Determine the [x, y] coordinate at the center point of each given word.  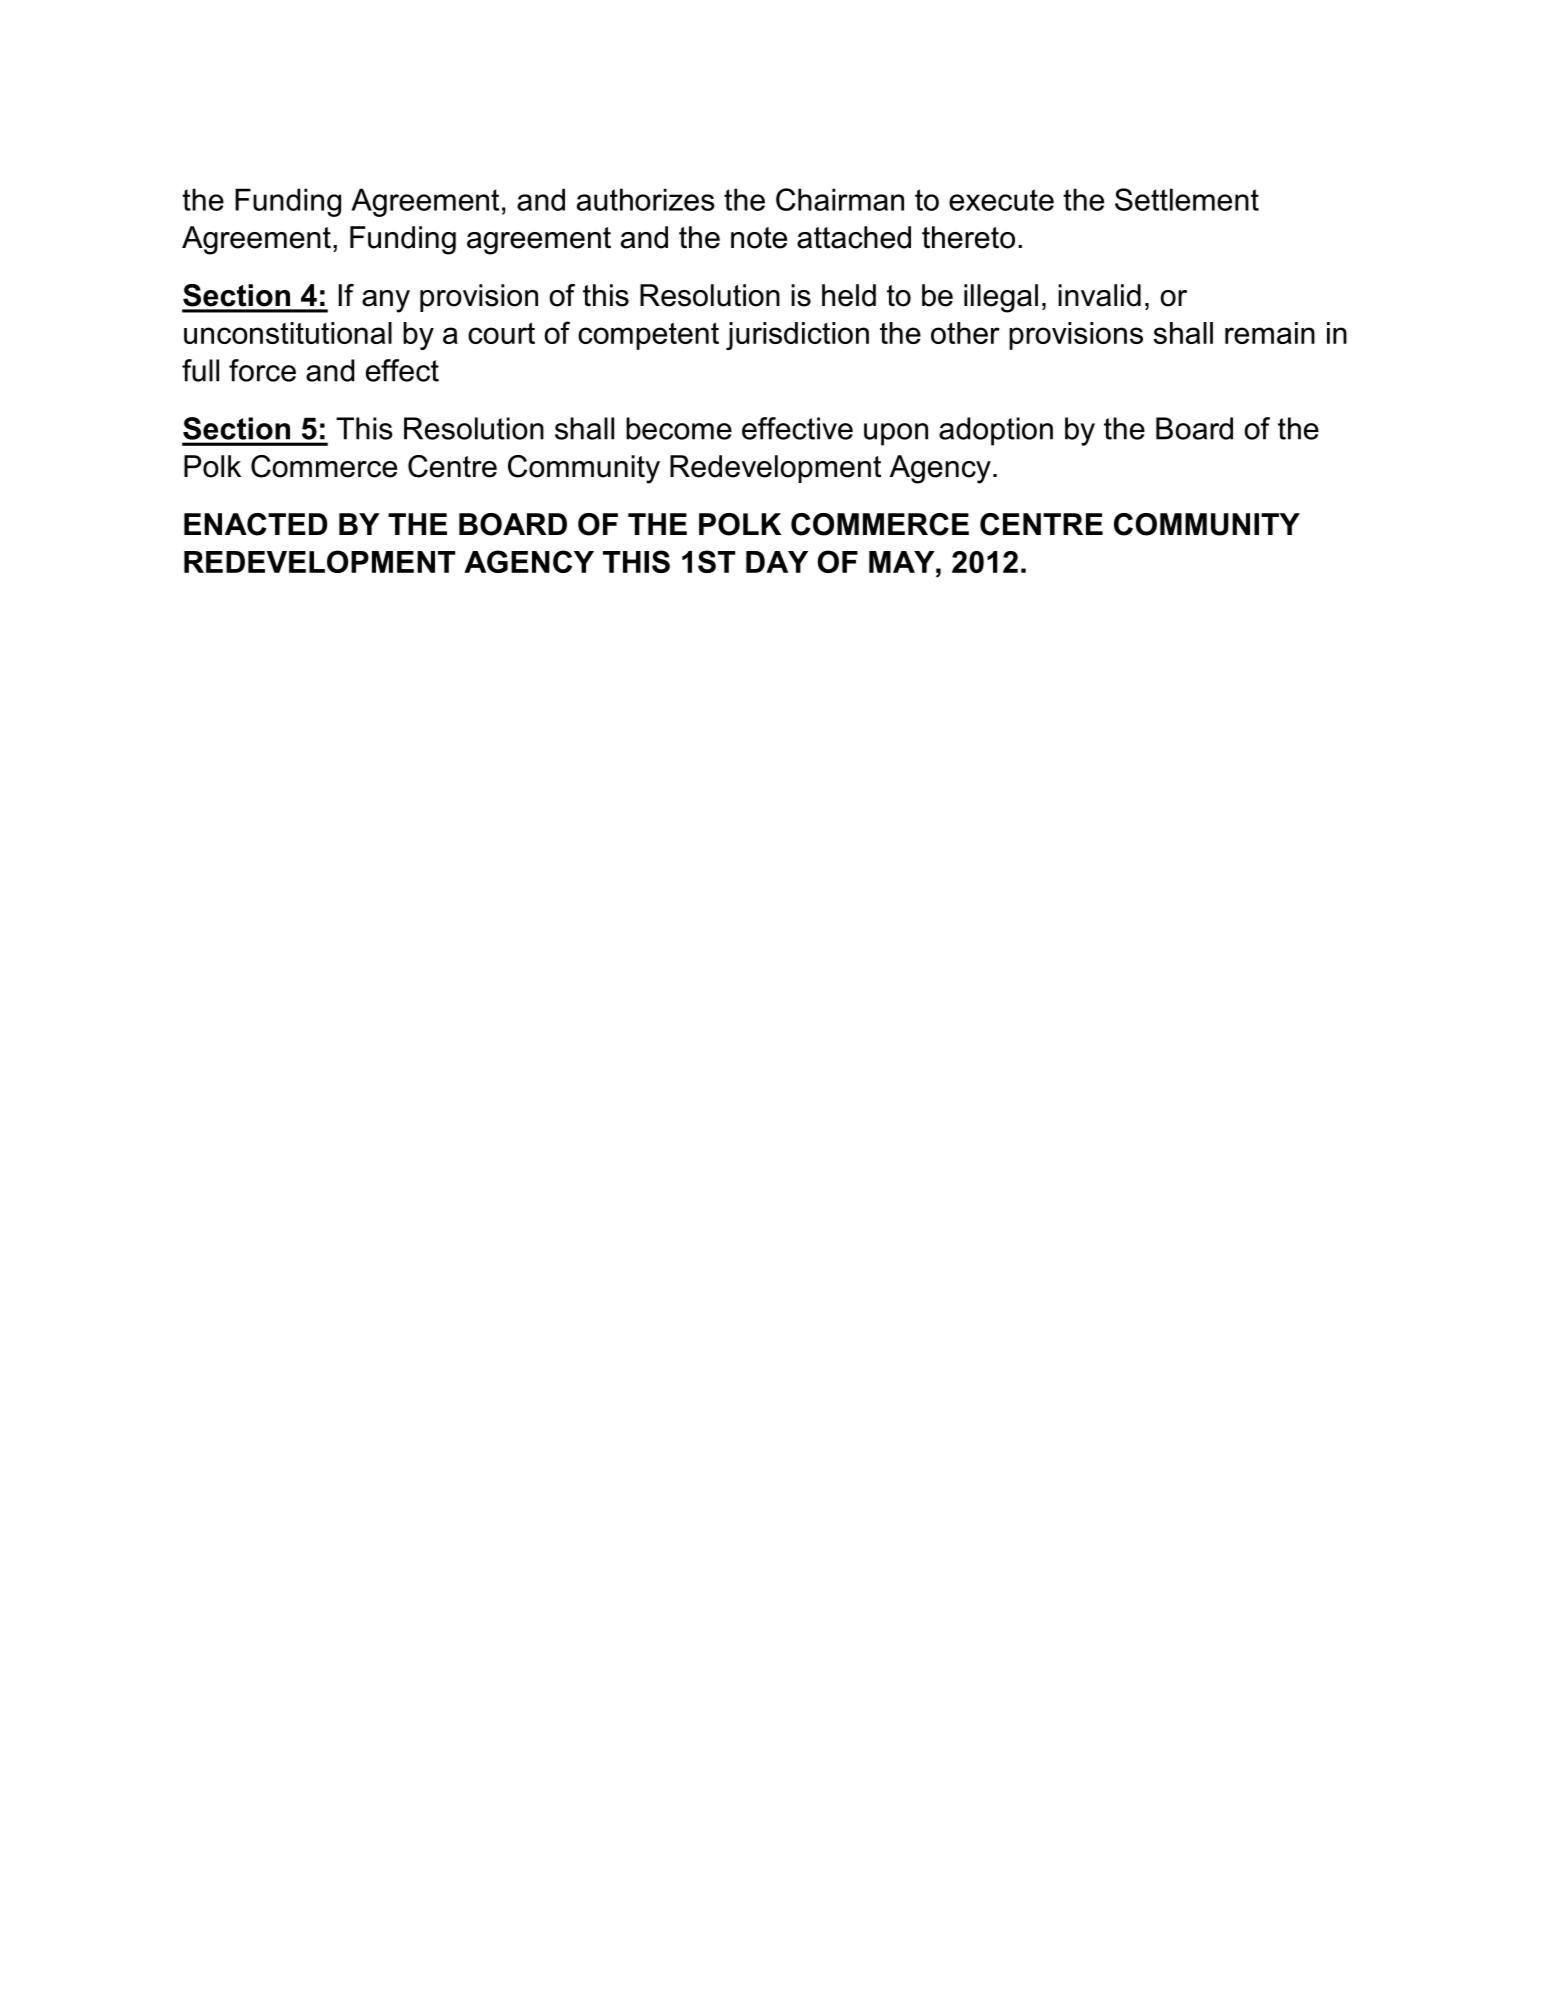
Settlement [1187, 199]
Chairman [840, 199]
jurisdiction [797, 336]
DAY [777, 562]
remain [1270, 333]
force [262, 370]
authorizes [646, 199]
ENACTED [255, 524]
